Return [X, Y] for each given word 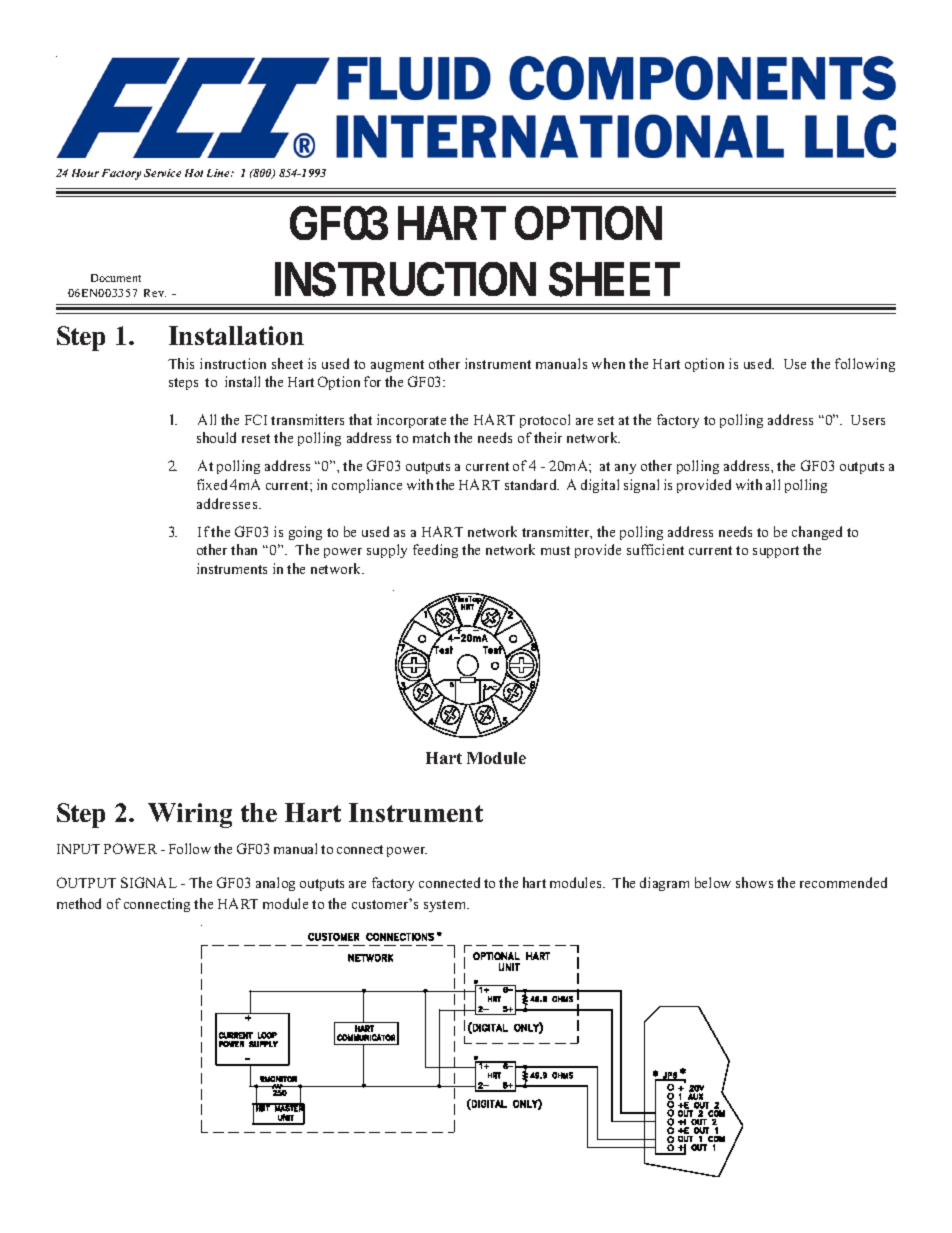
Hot [194, 173]
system [446, 906]
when [608, 363]
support [776, 552]
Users [868, 420]
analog [275, 884]
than [244, 549]
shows [754, 882]
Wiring [190, 815]
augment [397, 366]
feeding [435, 551]
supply [387, 551]
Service [162, 173]
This [181, 363]
